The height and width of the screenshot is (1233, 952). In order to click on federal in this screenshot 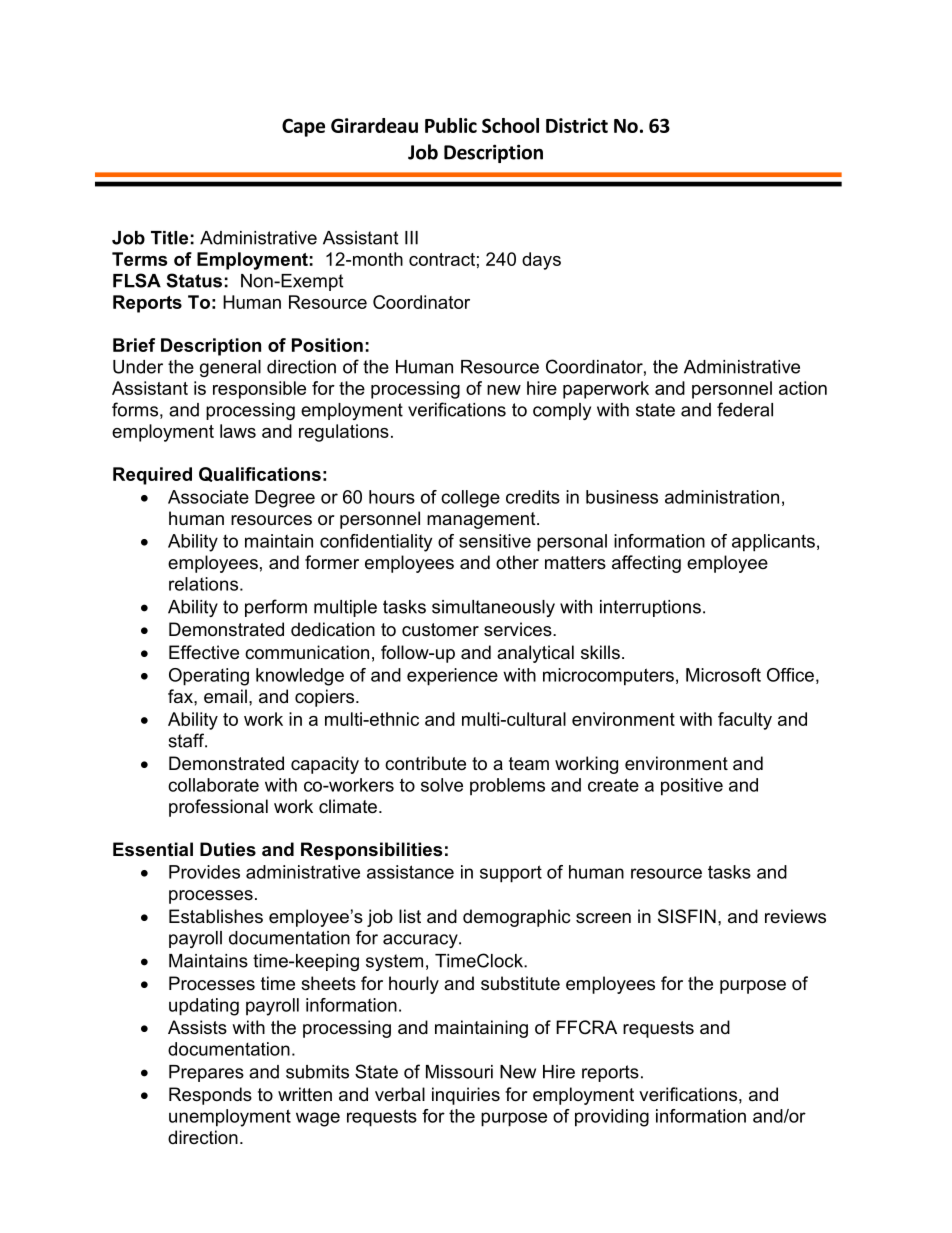, I will do `click(745, 409)`.
